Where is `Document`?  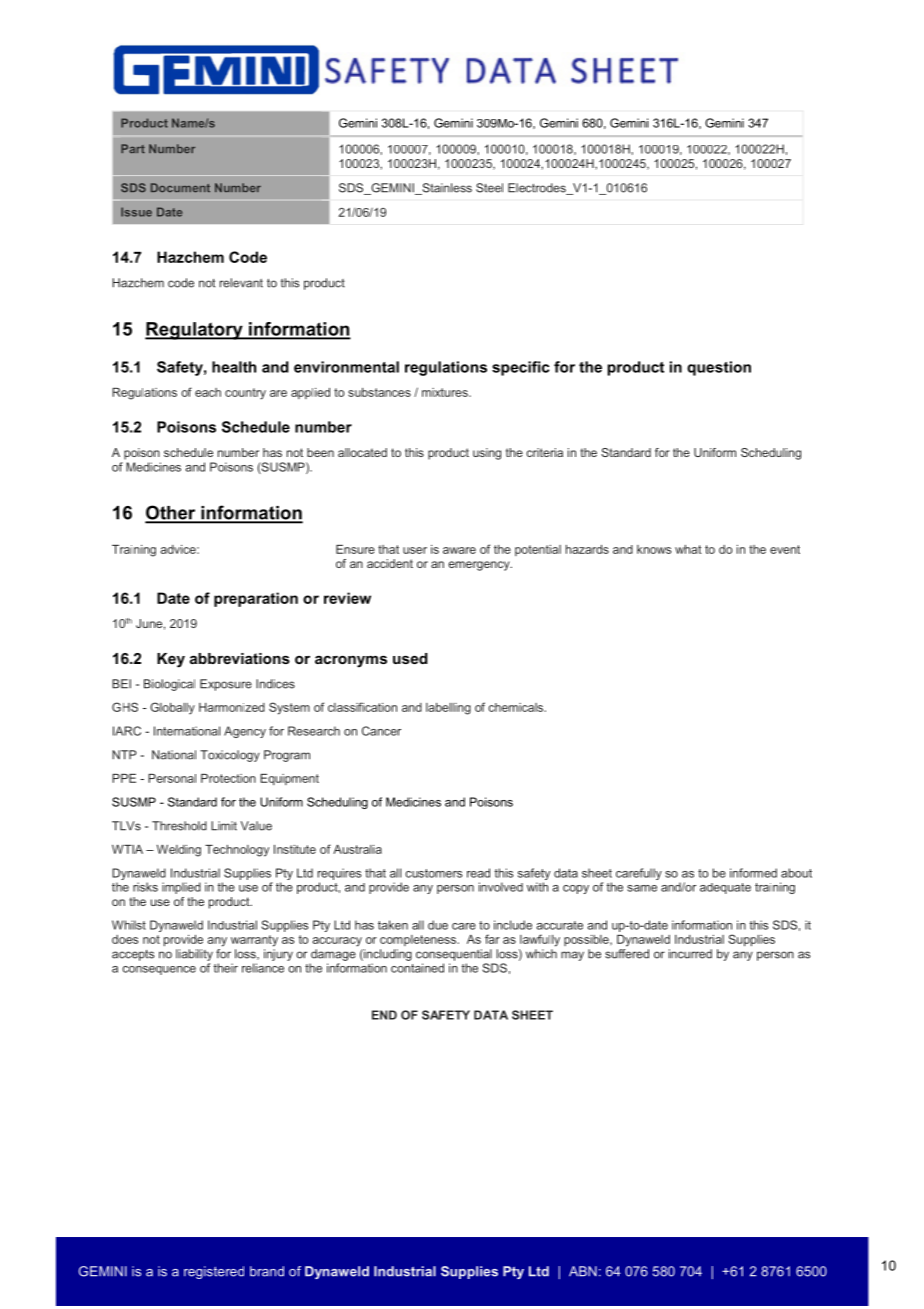
Document is located at coordinates (180, 187).
